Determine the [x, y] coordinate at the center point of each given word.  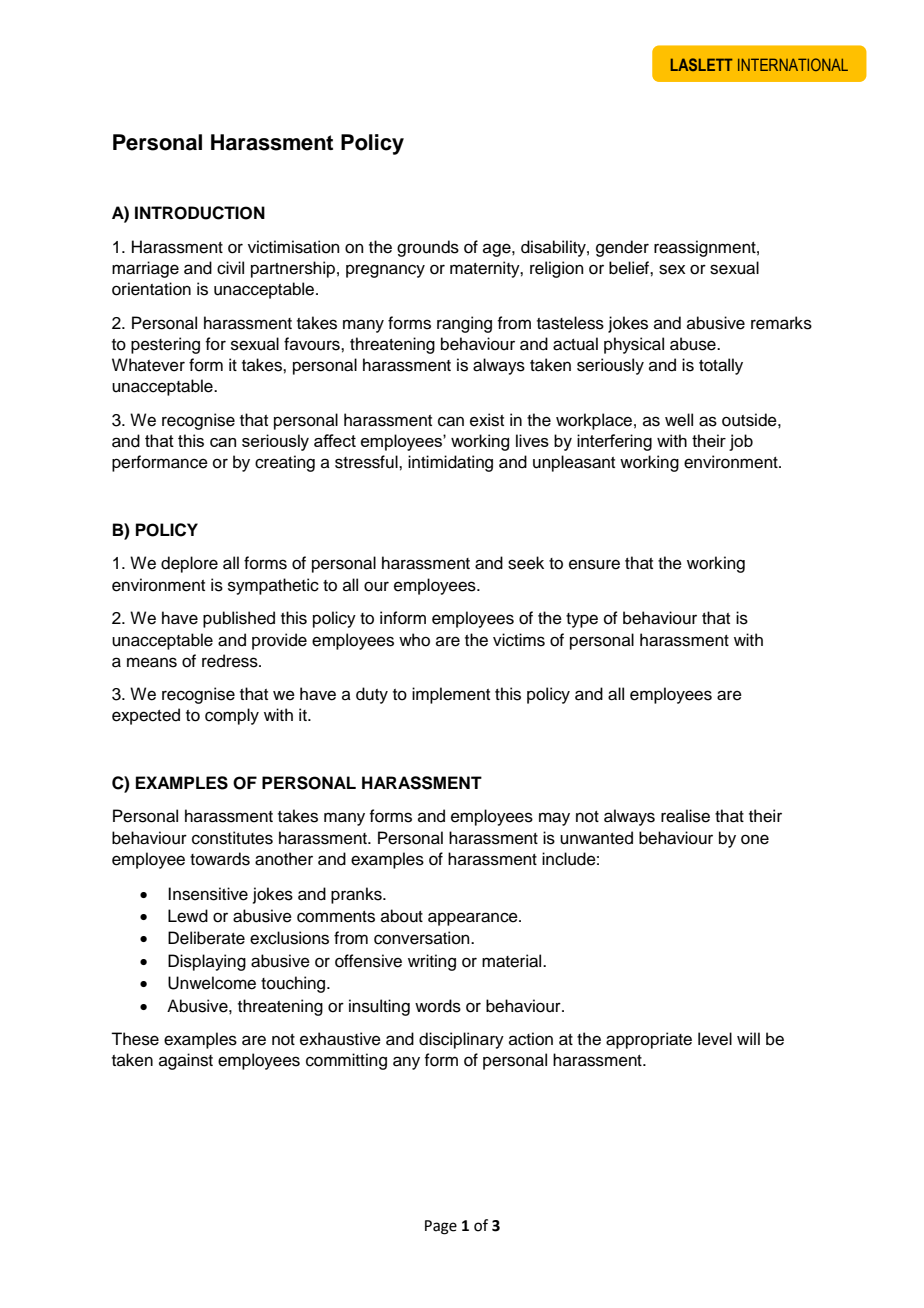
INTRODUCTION [200, 213]
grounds [428, 248]
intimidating [450, 463]
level [715, 1039]
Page [441, 1227]
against [186, 1061]
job [741, 442]
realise [685, 816]
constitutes [232, 838]
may [554, 819]
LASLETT [701, 64]
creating [285, 463]
